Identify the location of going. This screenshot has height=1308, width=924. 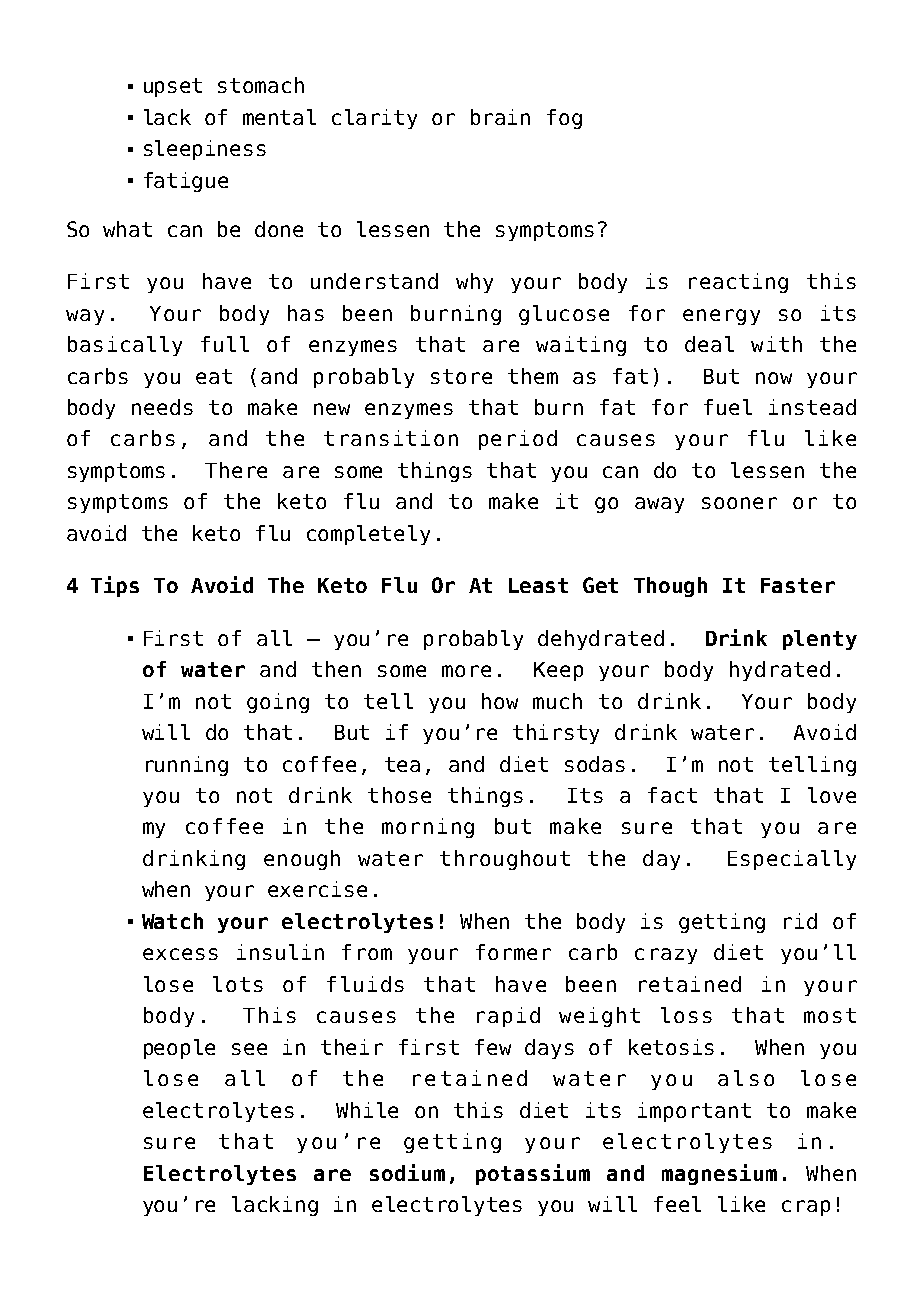
(278, 703).
